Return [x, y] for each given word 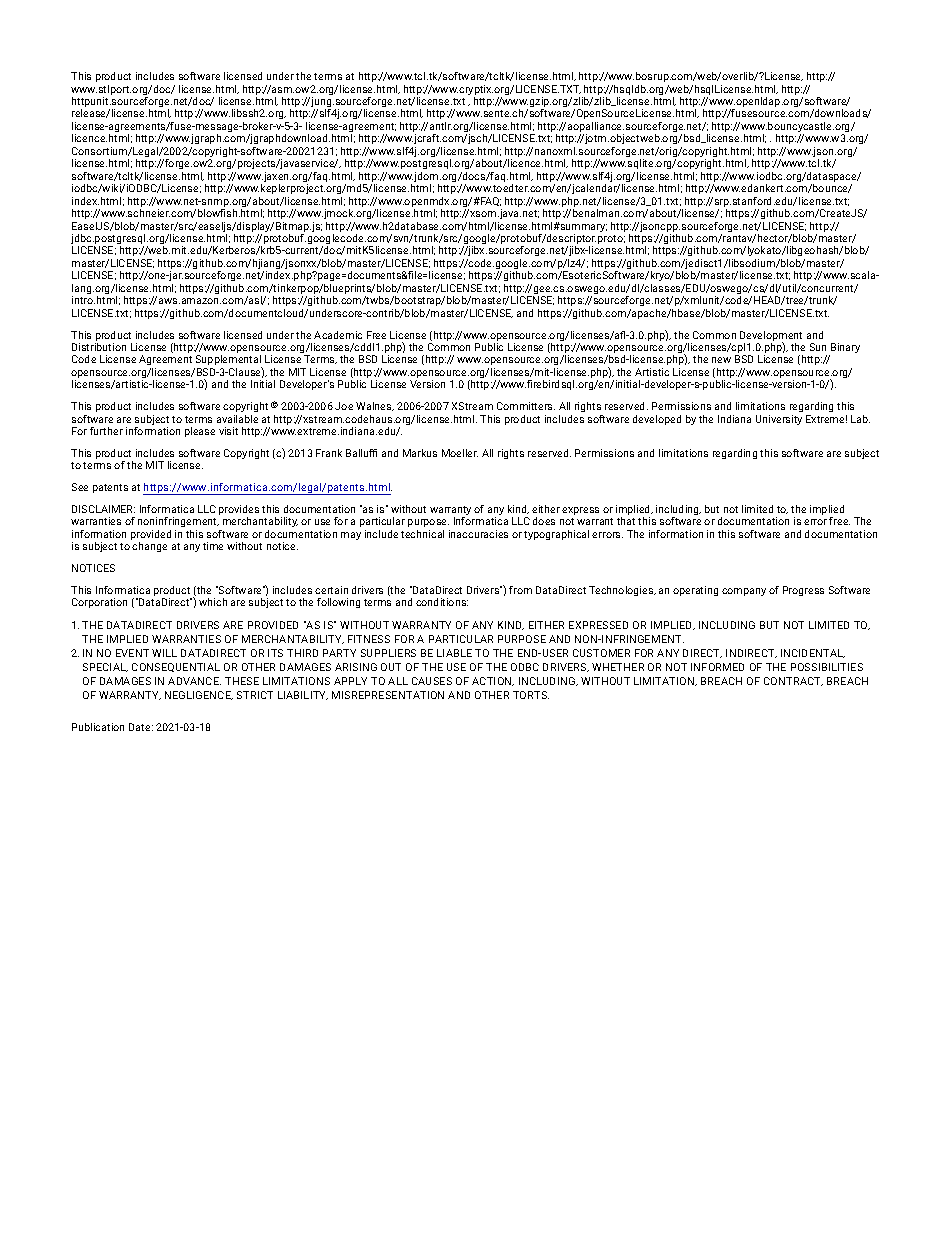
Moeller [460, 453]
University [779, 420]
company [744, 592]
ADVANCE [194, 681]
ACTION [493, 681]
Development [771, 337]
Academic [338, 335]
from [520, 590]
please [200, 432]
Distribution [99, 347]
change [149, 547]
